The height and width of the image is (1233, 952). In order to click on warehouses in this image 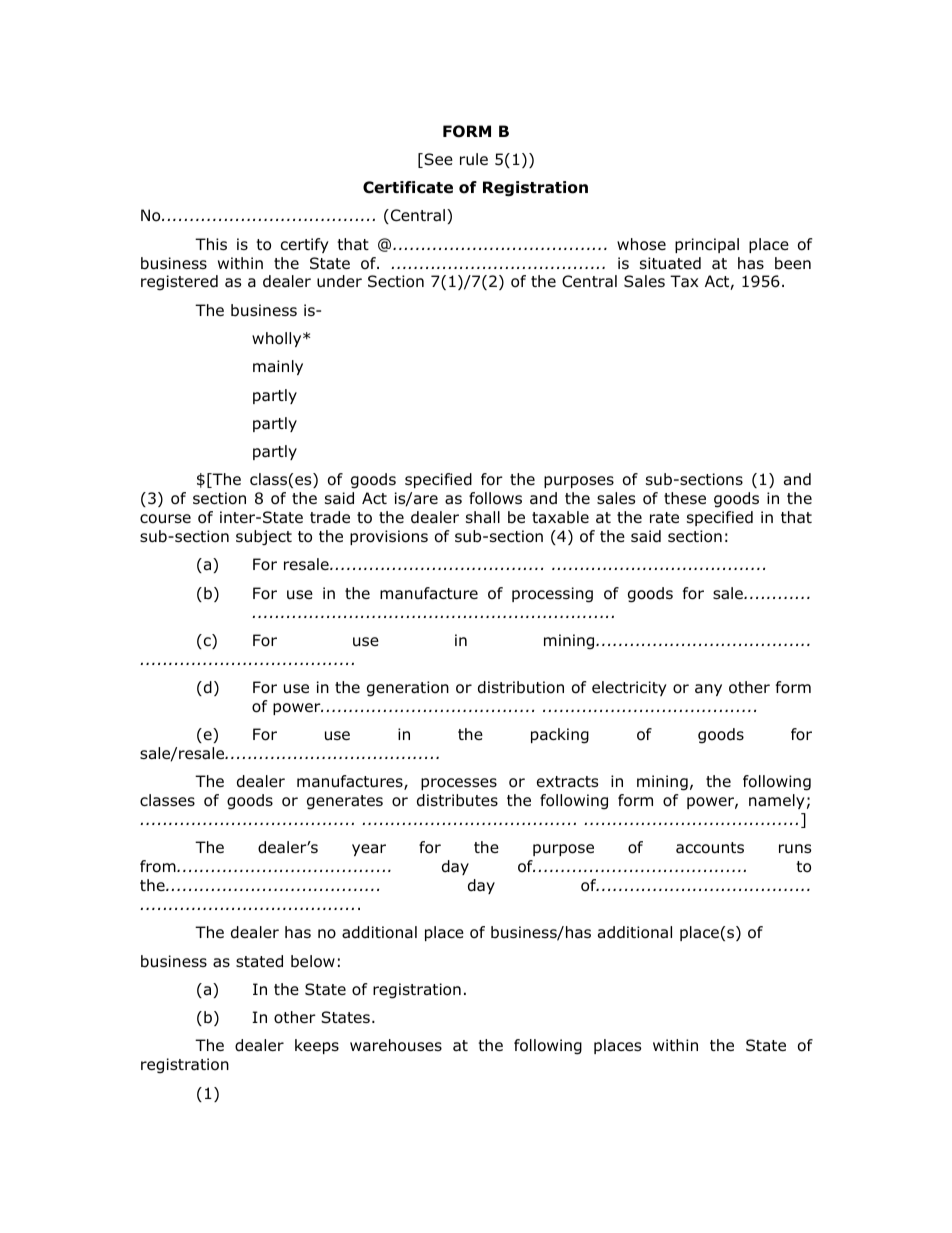, I will do `click(396, 1045)`.
